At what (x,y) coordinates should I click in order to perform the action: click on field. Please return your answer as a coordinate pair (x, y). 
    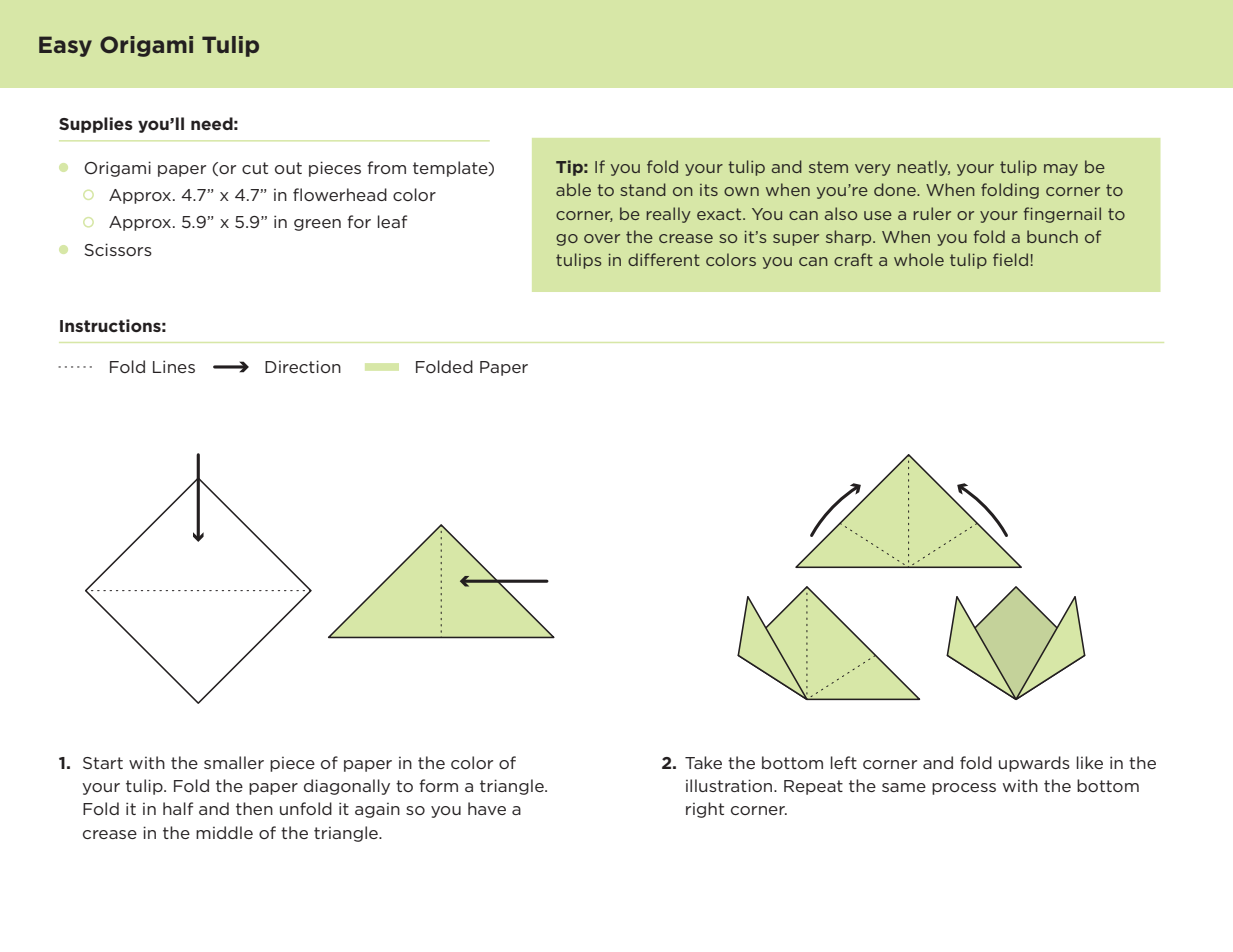
    Looking at the image, I should click on (1010, 259).
